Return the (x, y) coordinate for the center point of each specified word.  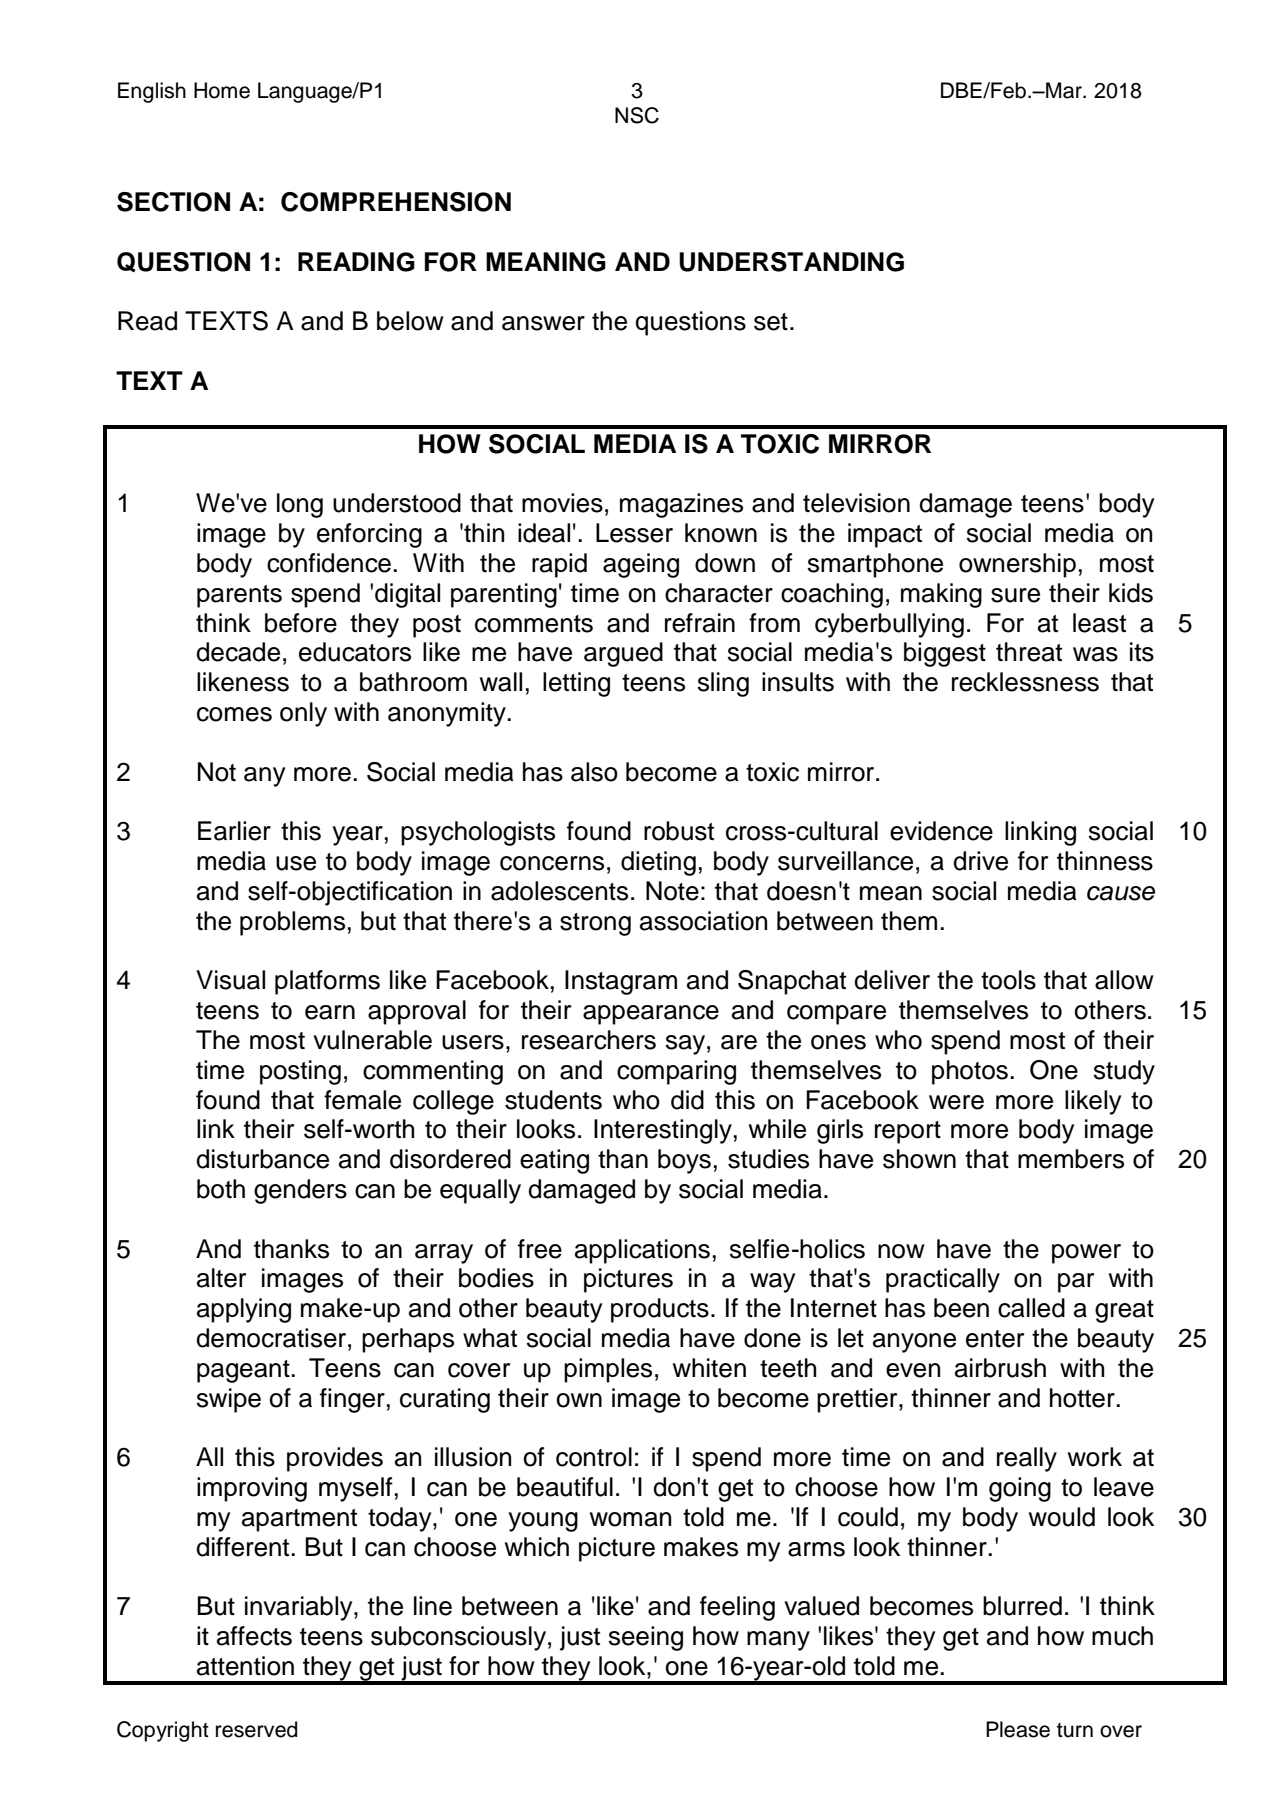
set (771, 322)
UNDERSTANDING (791, 262)
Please (1018, 1729)
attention (245, 1666)
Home (222, 90)
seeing (646, 1638)
